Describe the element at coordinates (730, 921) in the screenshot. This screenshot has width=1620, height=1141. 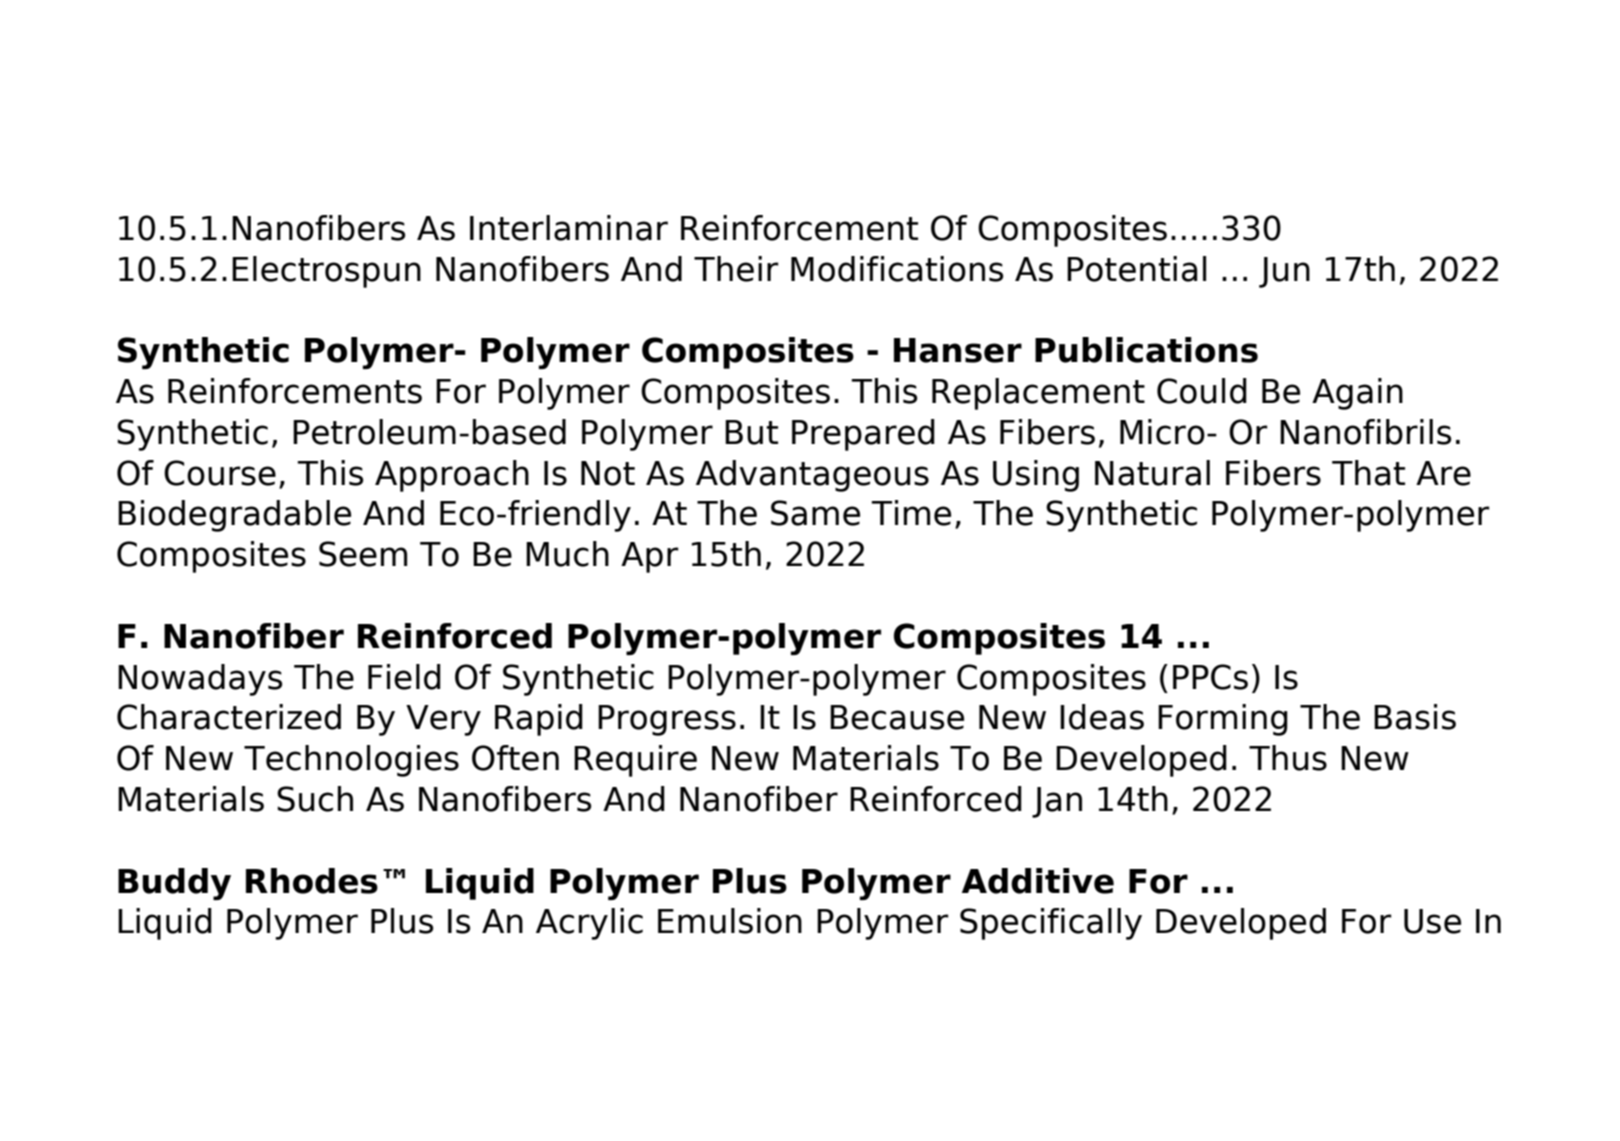
I see `Emulsion` at that location.
